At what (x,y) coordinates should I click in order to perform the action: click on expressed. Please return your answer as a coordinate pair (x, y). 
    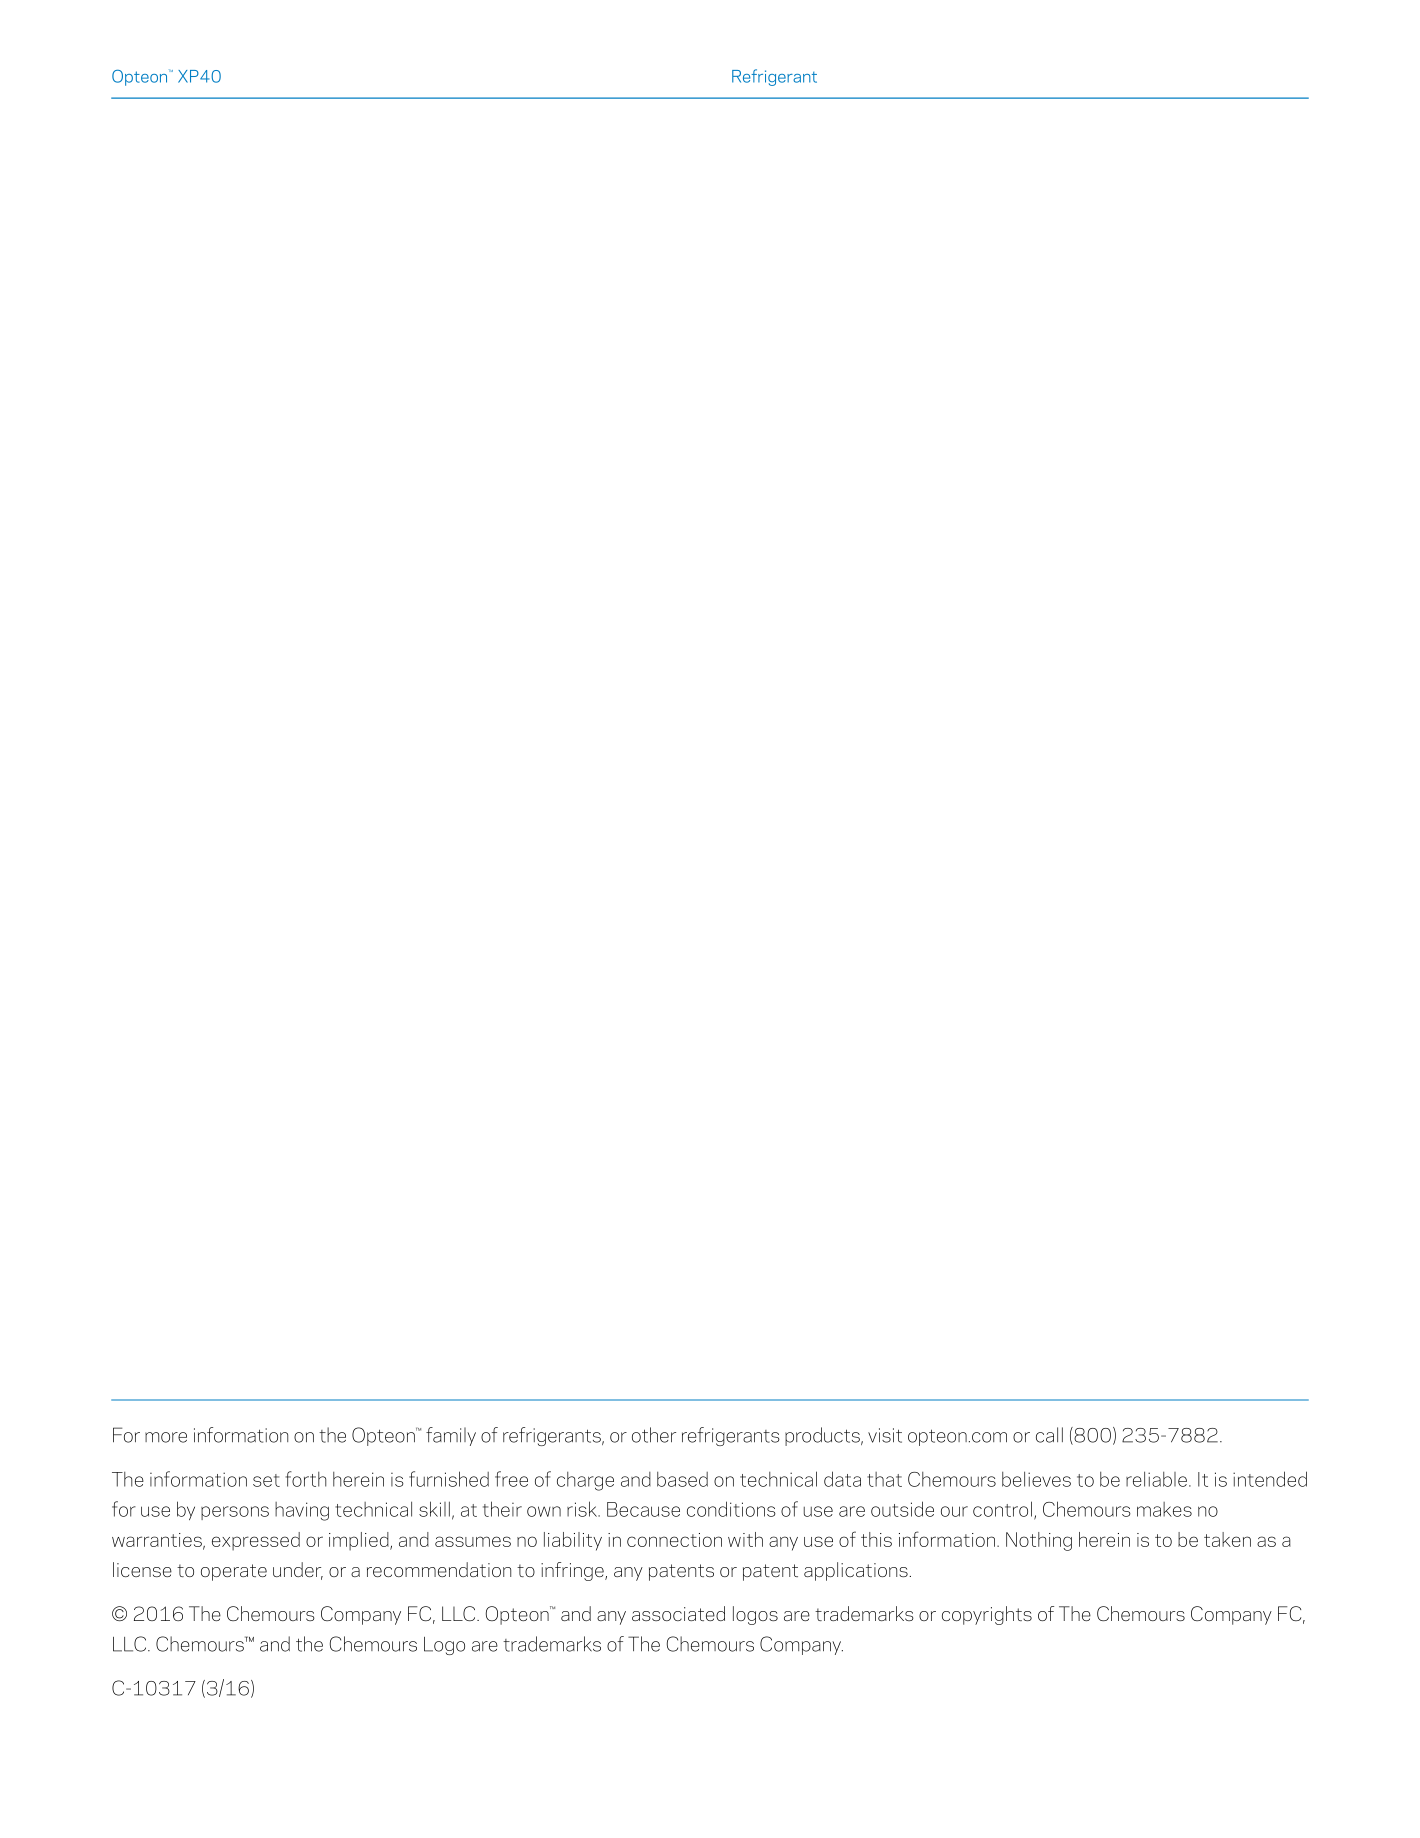
    Looking at the image, I should click on (256, 1541).
